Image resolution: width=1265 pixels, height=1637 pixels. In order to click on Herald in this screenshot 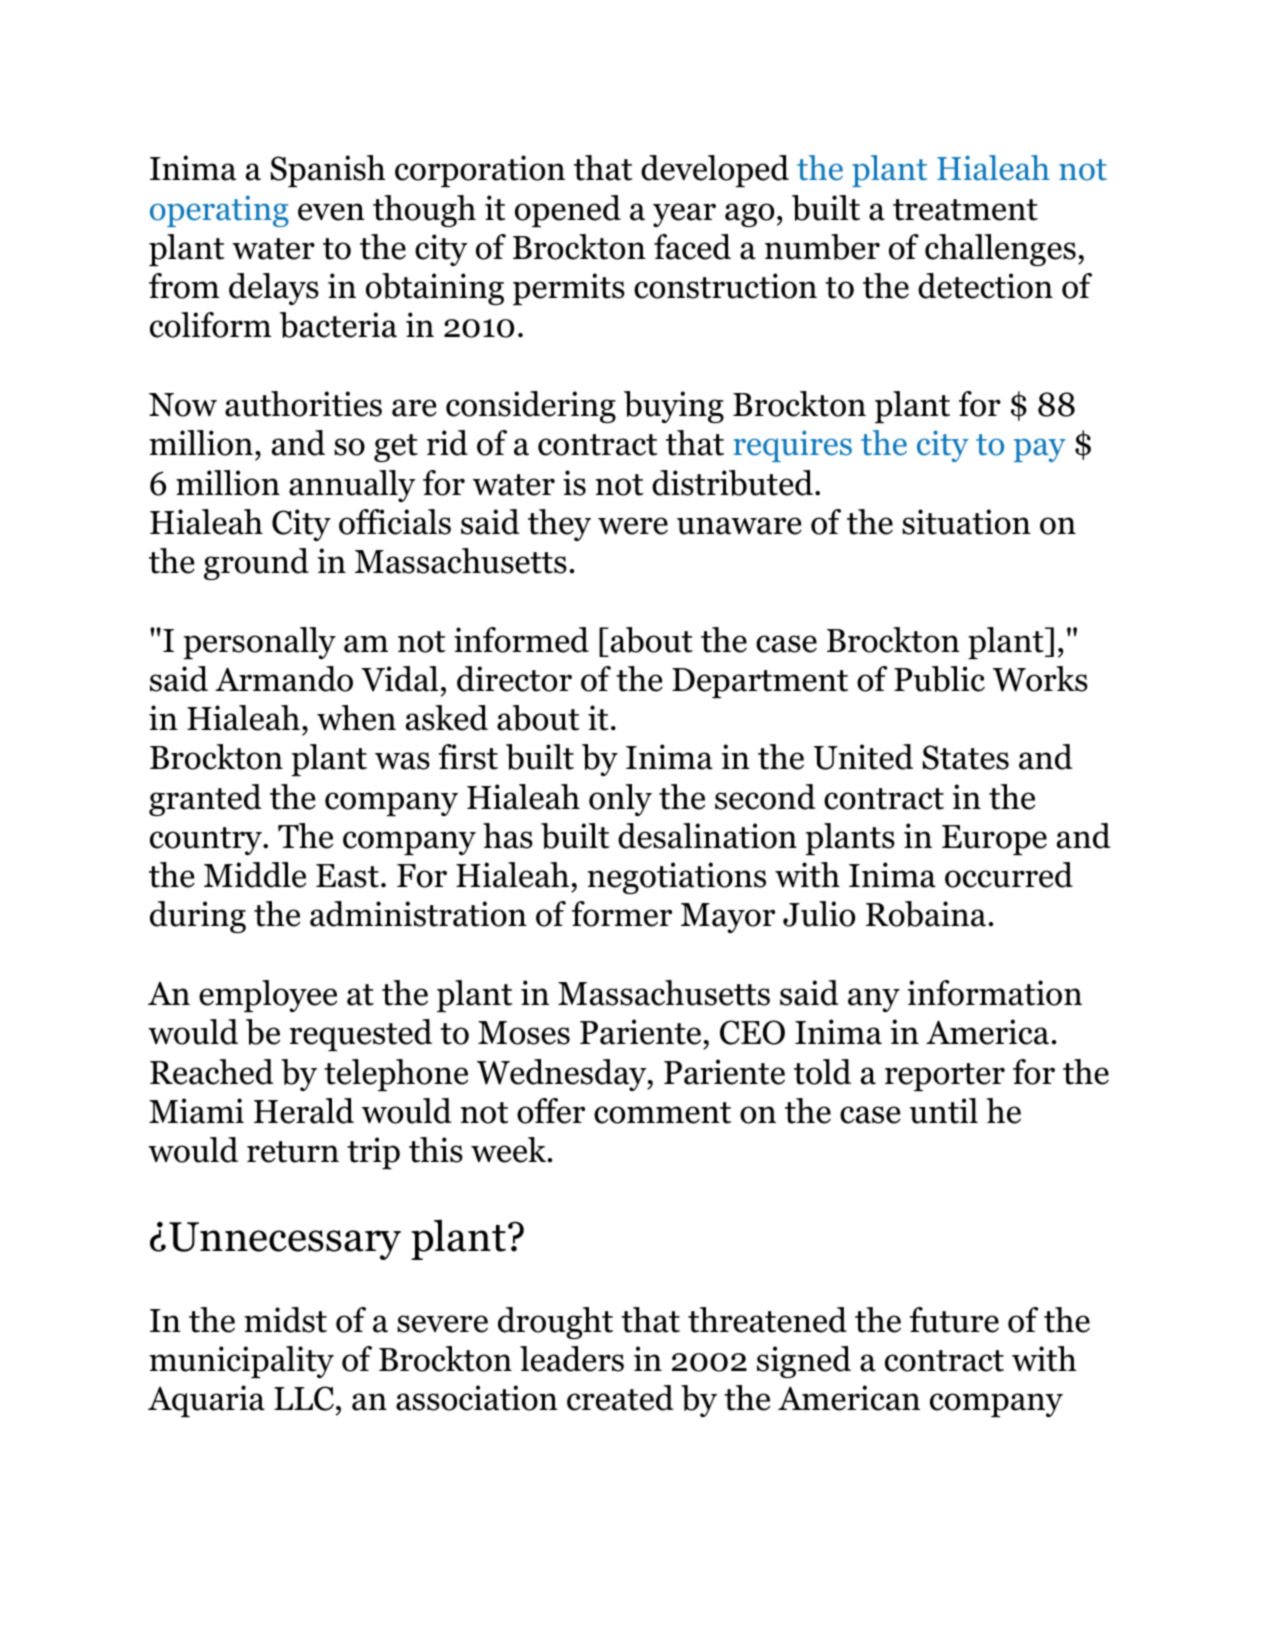, I will do `click(304, 1111)`.
